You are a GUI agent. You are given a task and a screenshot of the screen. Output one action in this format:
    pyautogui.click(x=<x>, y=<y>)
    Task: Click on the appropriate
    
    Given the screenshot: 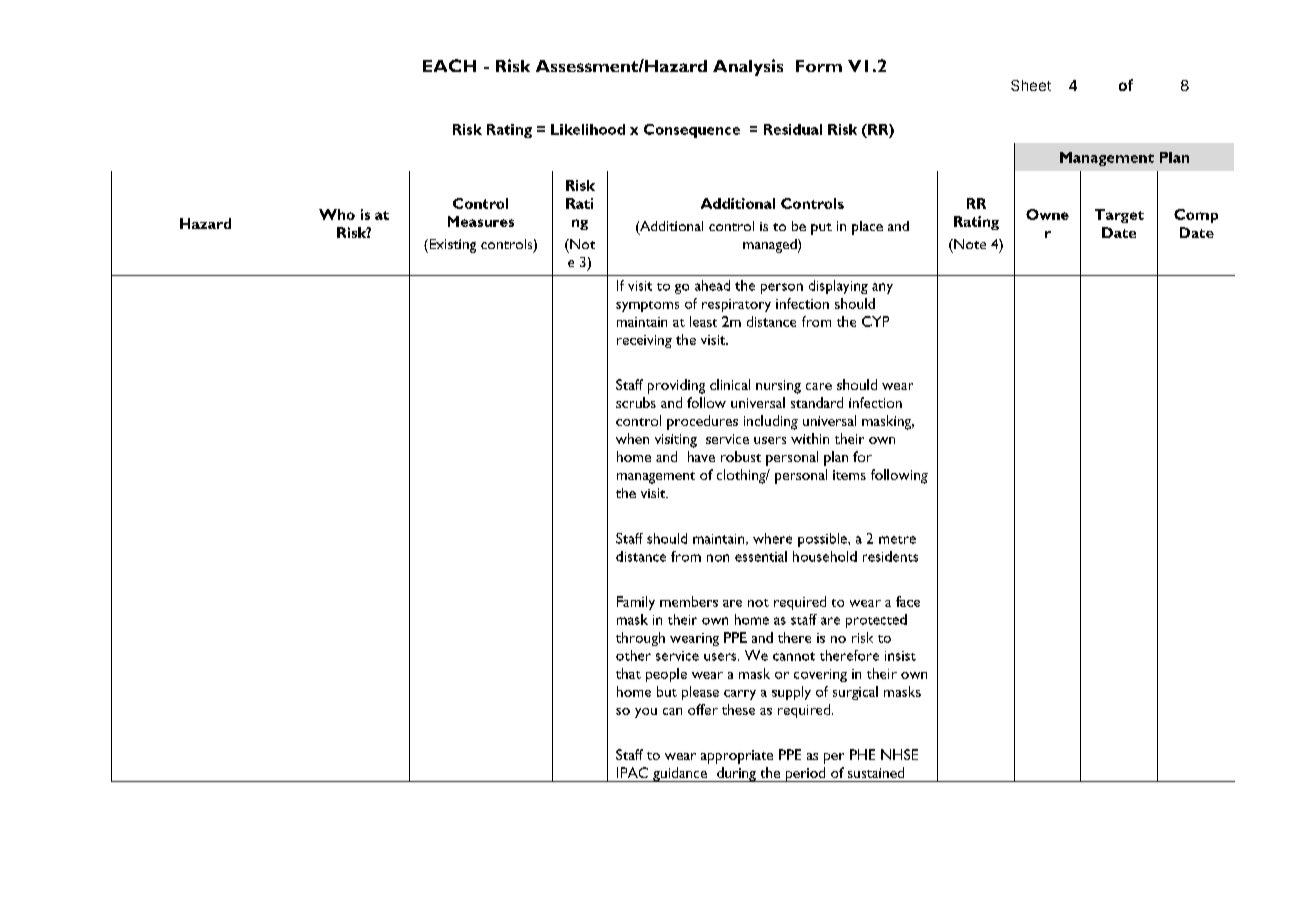 What is the action you would take?
    pyautogui.click(x=737, y=757)
